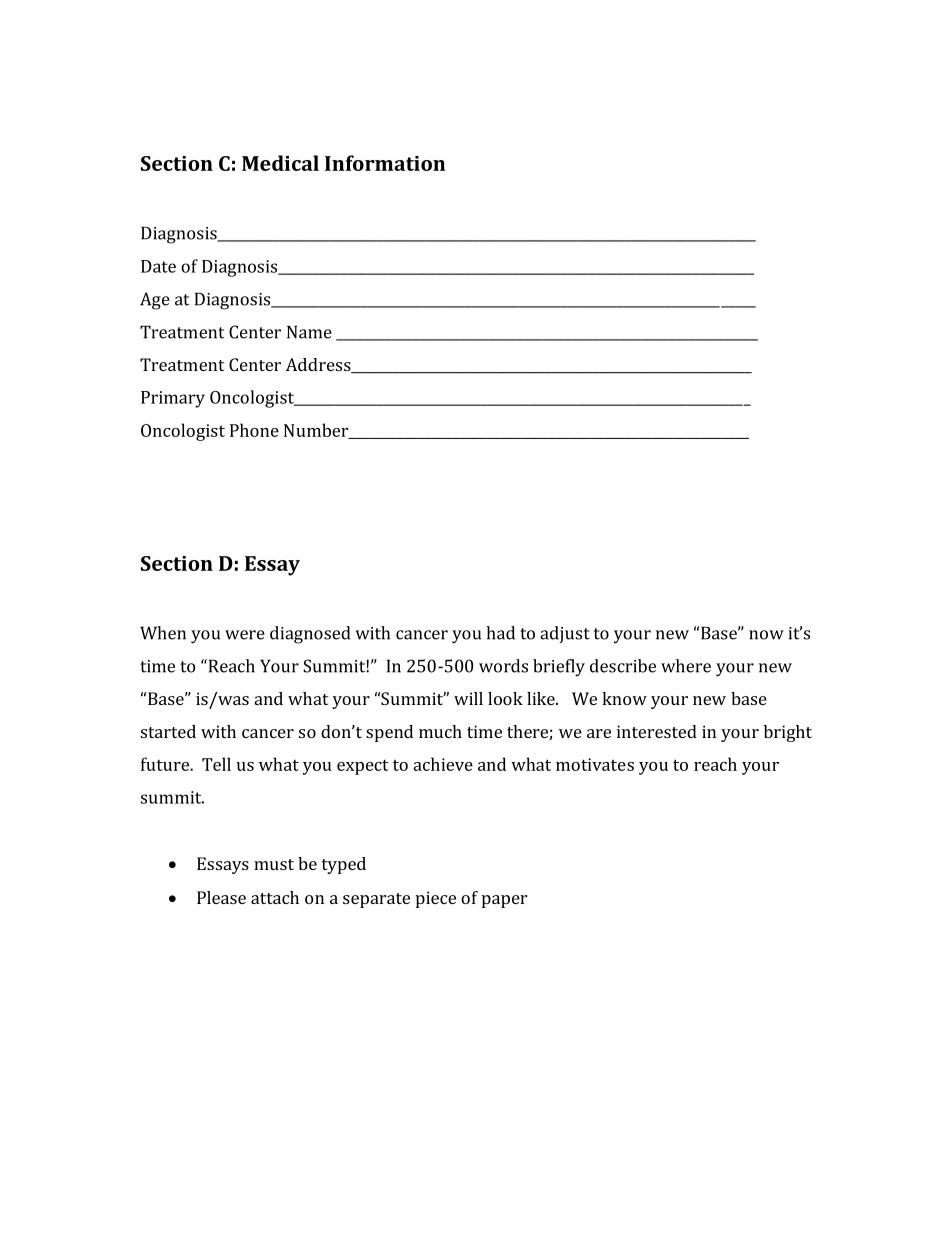 The width and height of the document is (952, 1233). I want to click on interested, so click(657, 731).
